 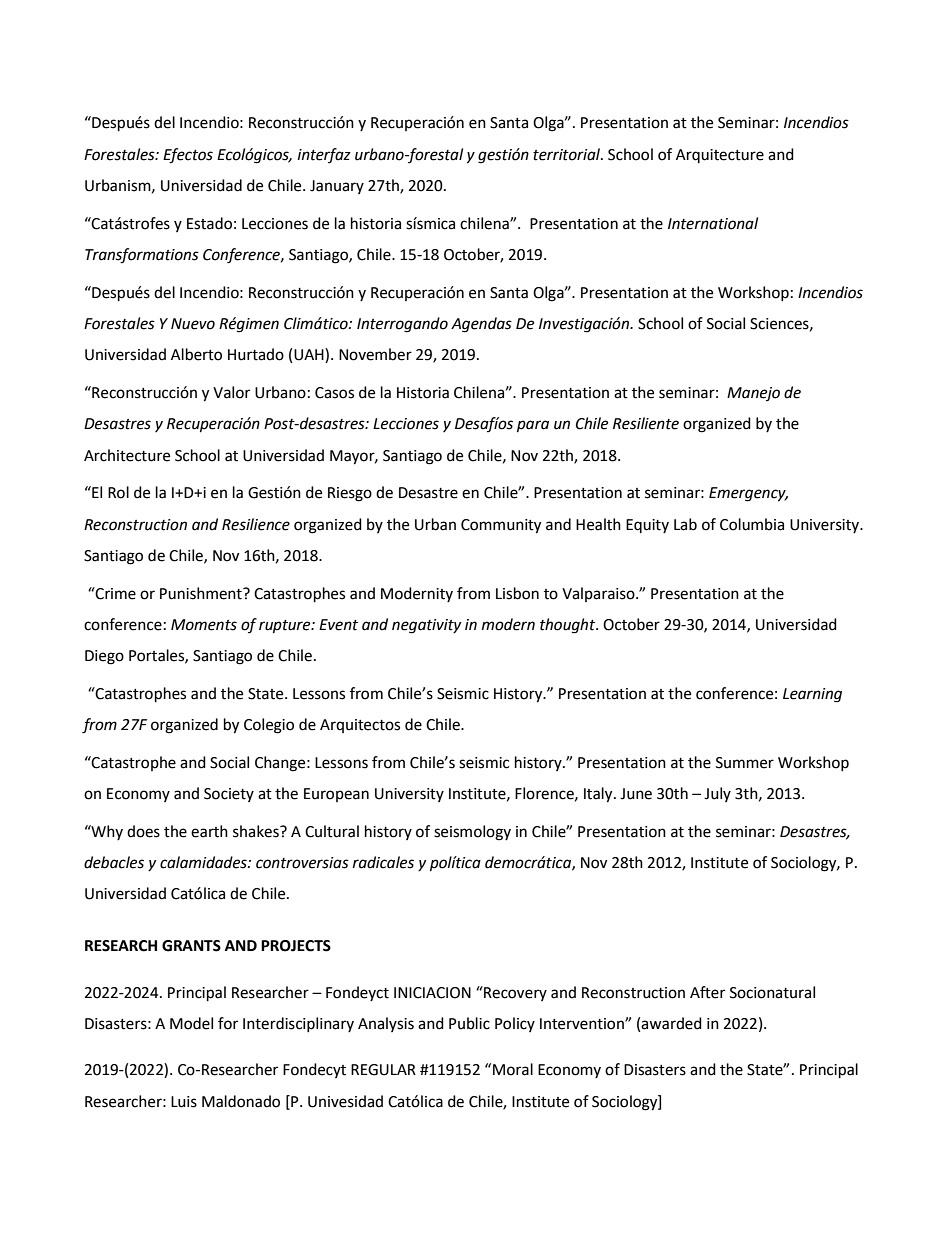 What do you see at coordinates (184, 1102) in the screenshot?
I see `Luis` at bounding box center [184, 1102].
